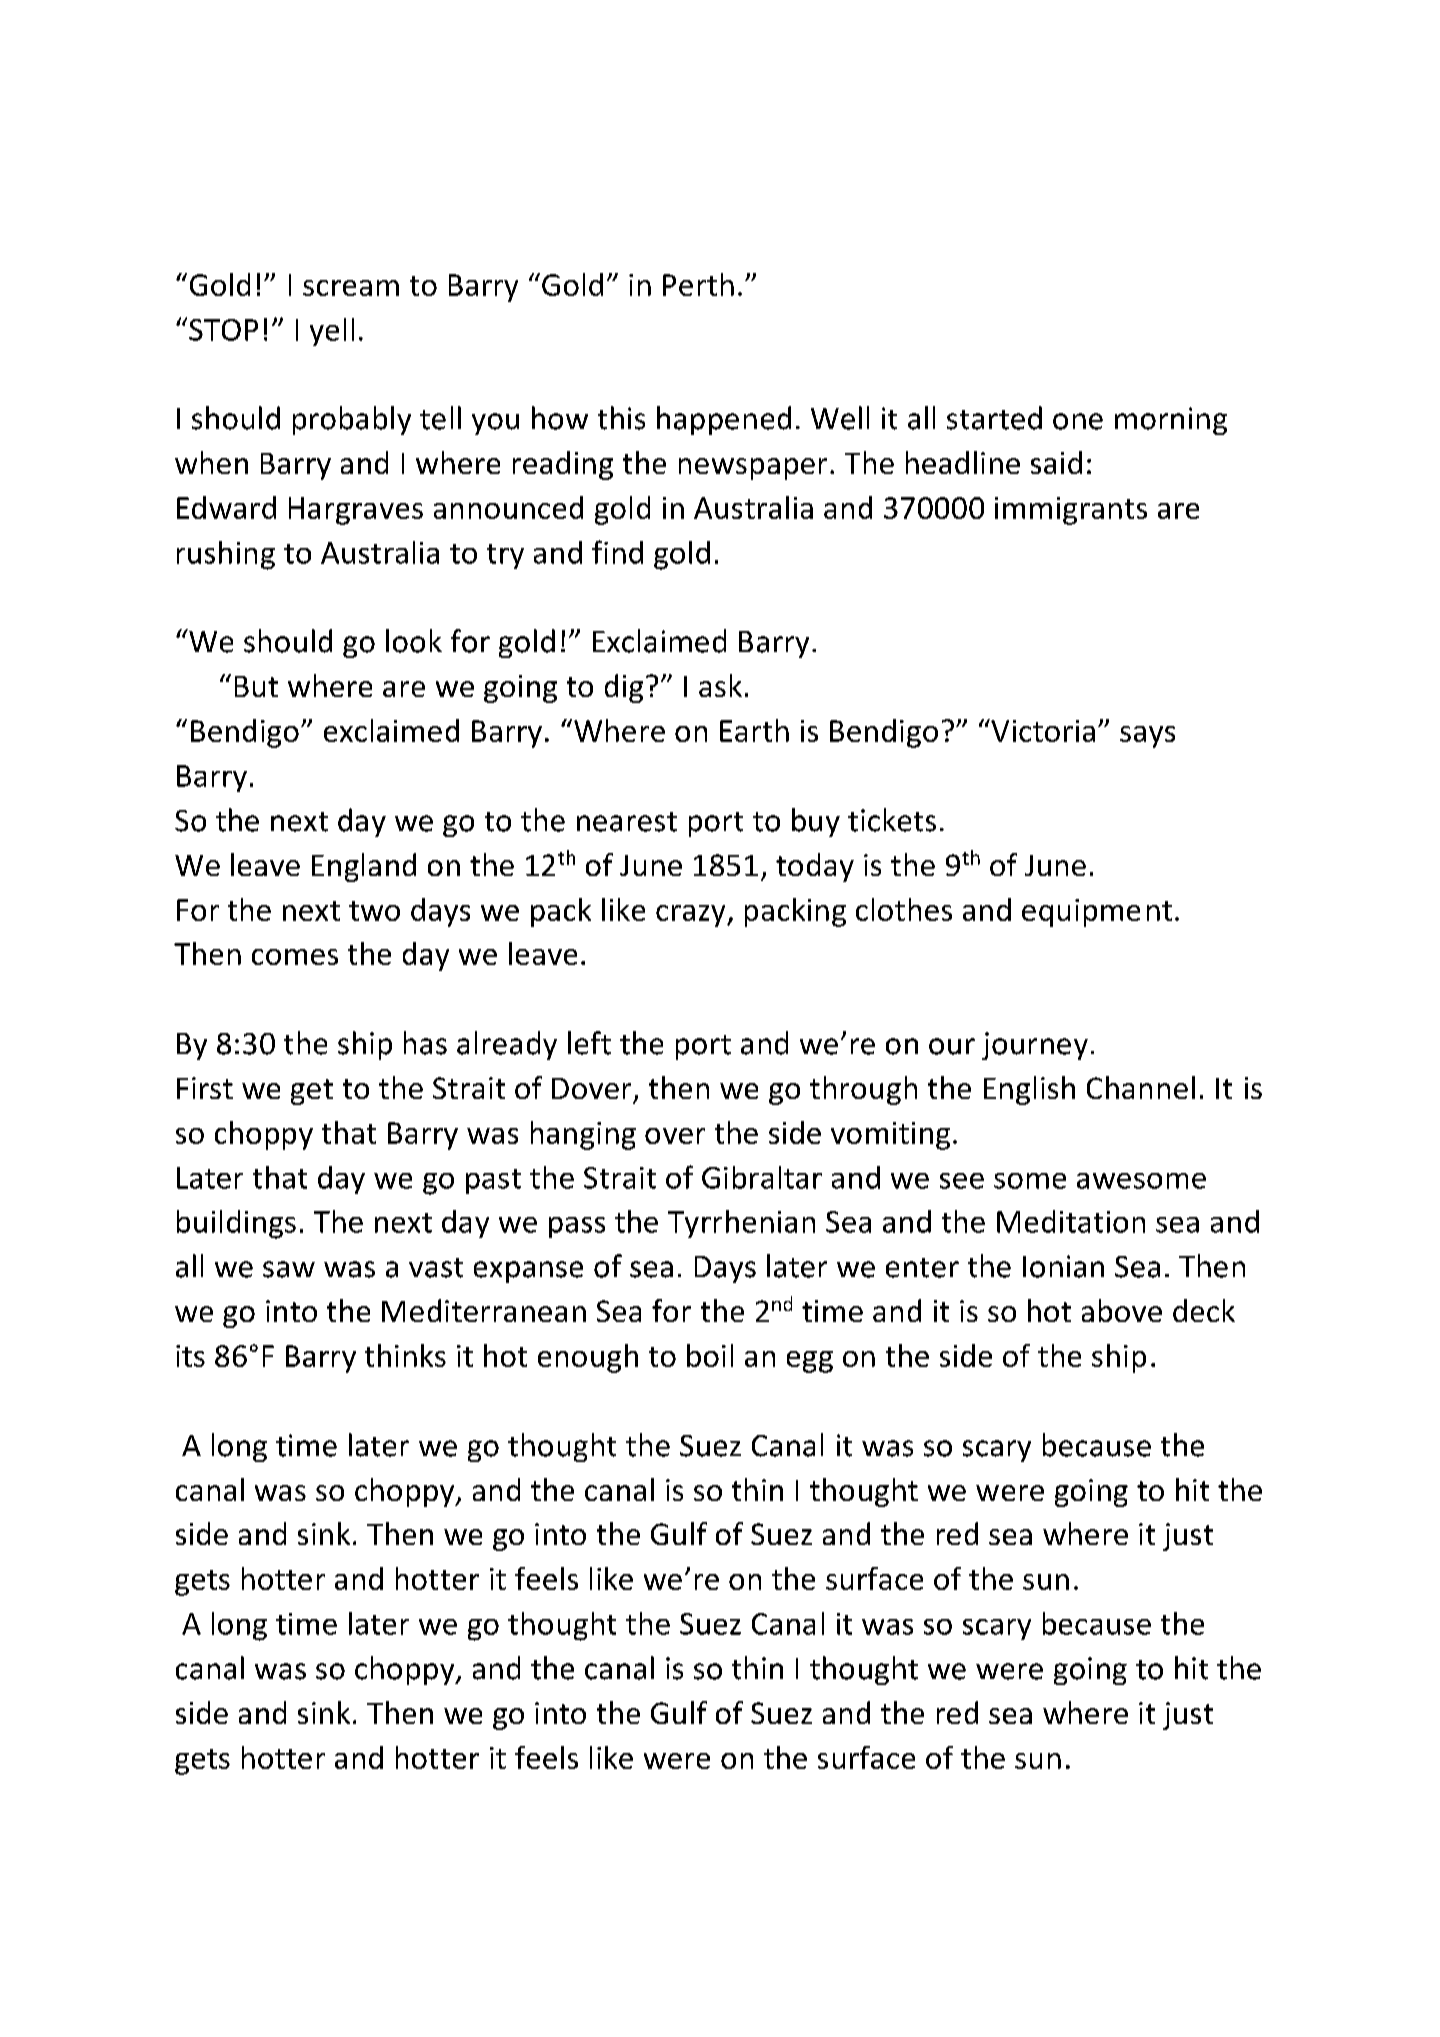  What do you see at coordinates (1122, 1310) in the document?
I see `above` at bounding box center [1122, 1310].
